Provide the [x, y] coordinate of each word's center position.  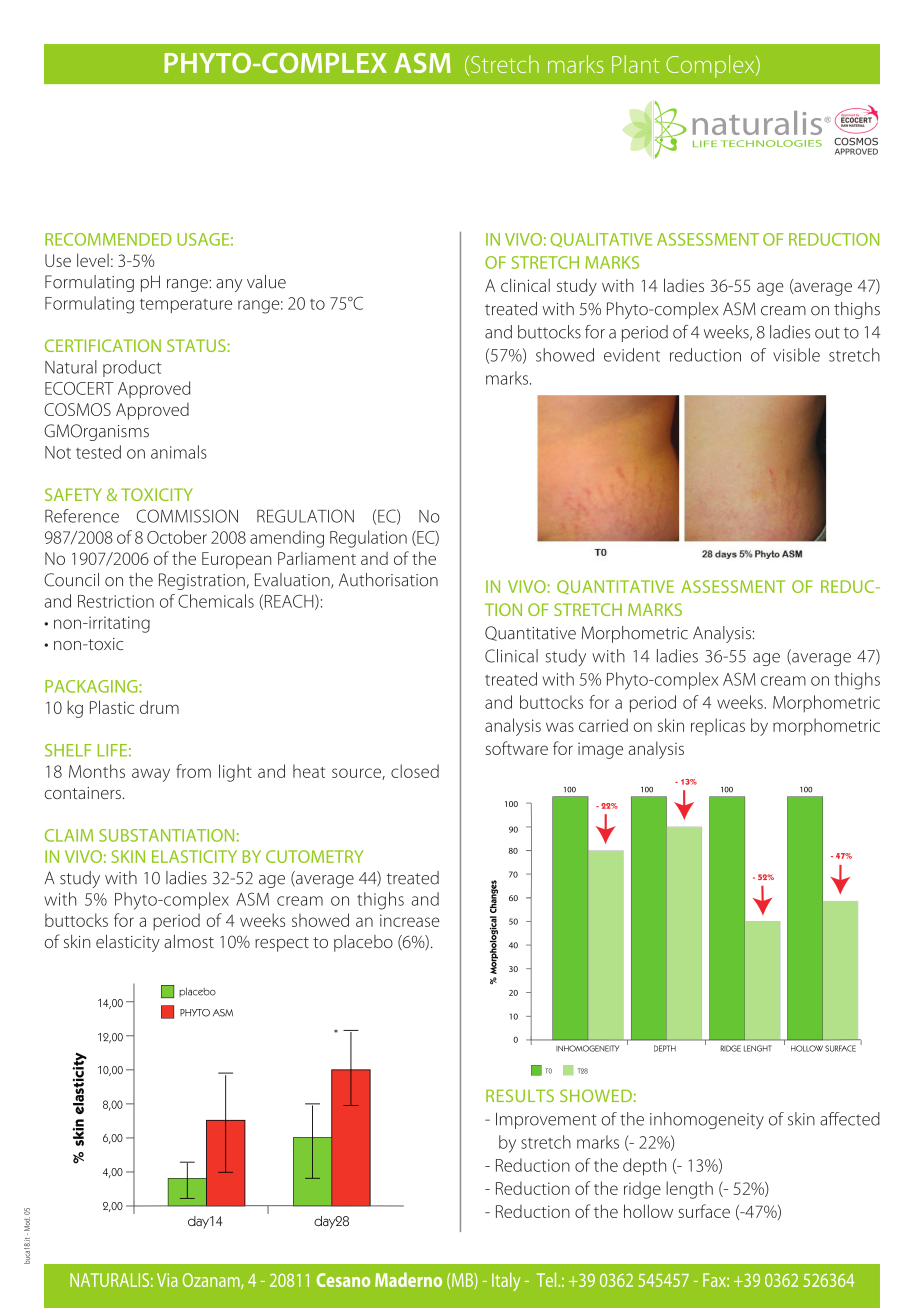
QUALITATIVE [601, 240]
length [689, 1190]
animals [179, 452]
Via [167, 1280]
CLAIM [69, 835]
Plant [636, 64]
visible [796, 355]
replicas [718, 727]
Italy [506, 1281]
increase [410, 920]
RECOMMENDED [108, 239]
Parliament [317, 558]
